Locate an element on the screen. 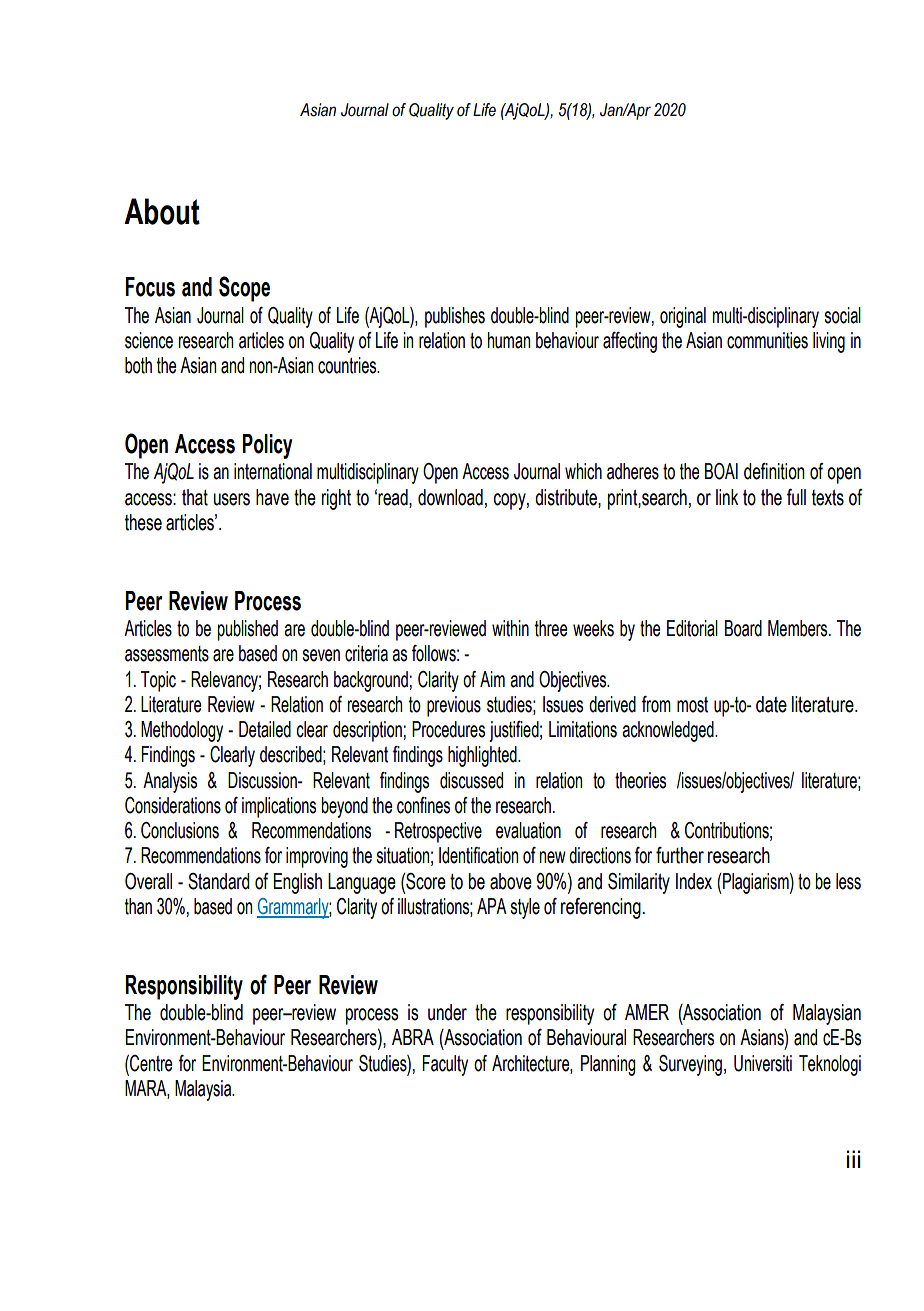 This screenshot has width=924, height=1311. Faculty is located at coordinates (445, 1065).
